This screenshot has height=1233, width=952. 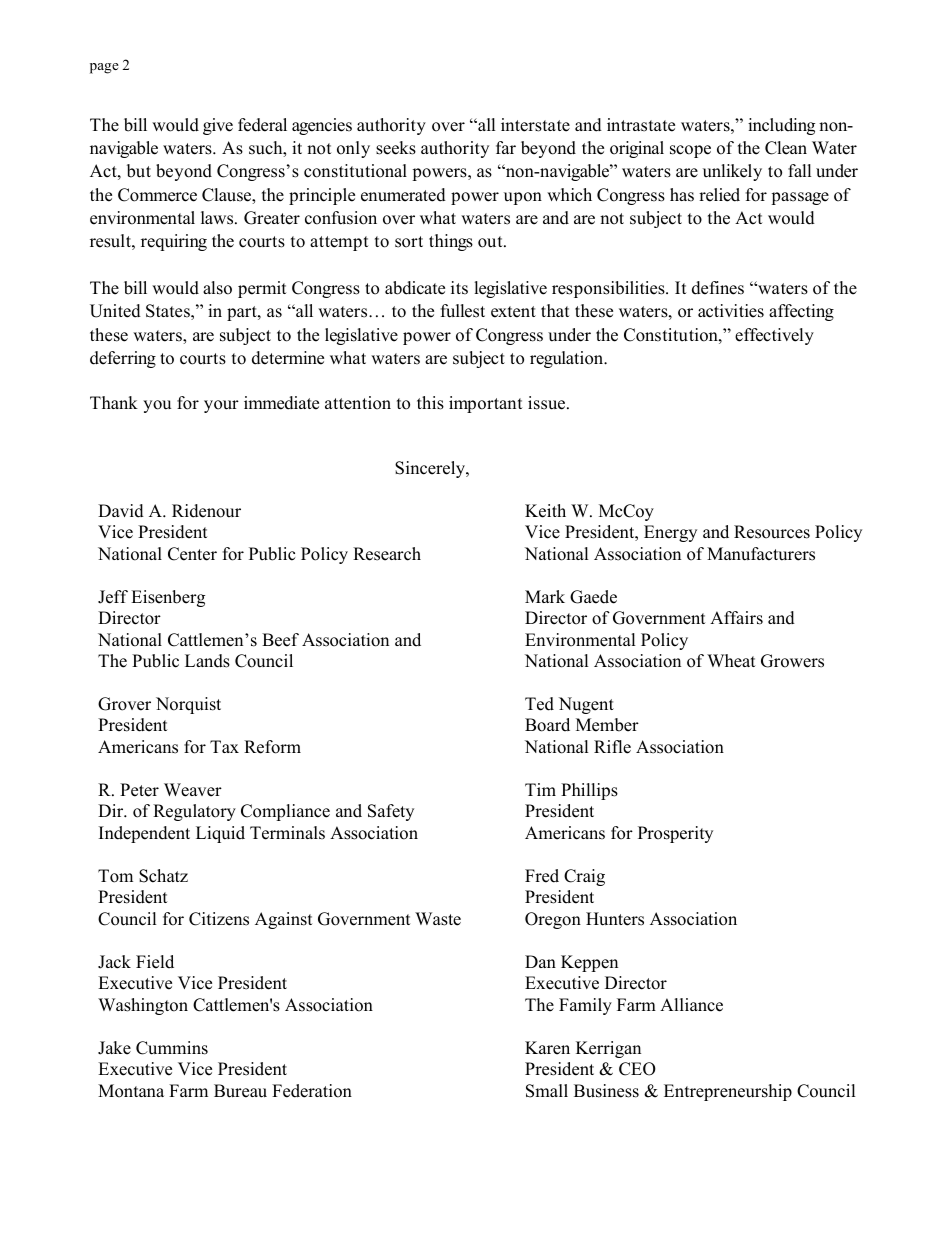 I want to click on seeks, so click(x=396, y=148).
